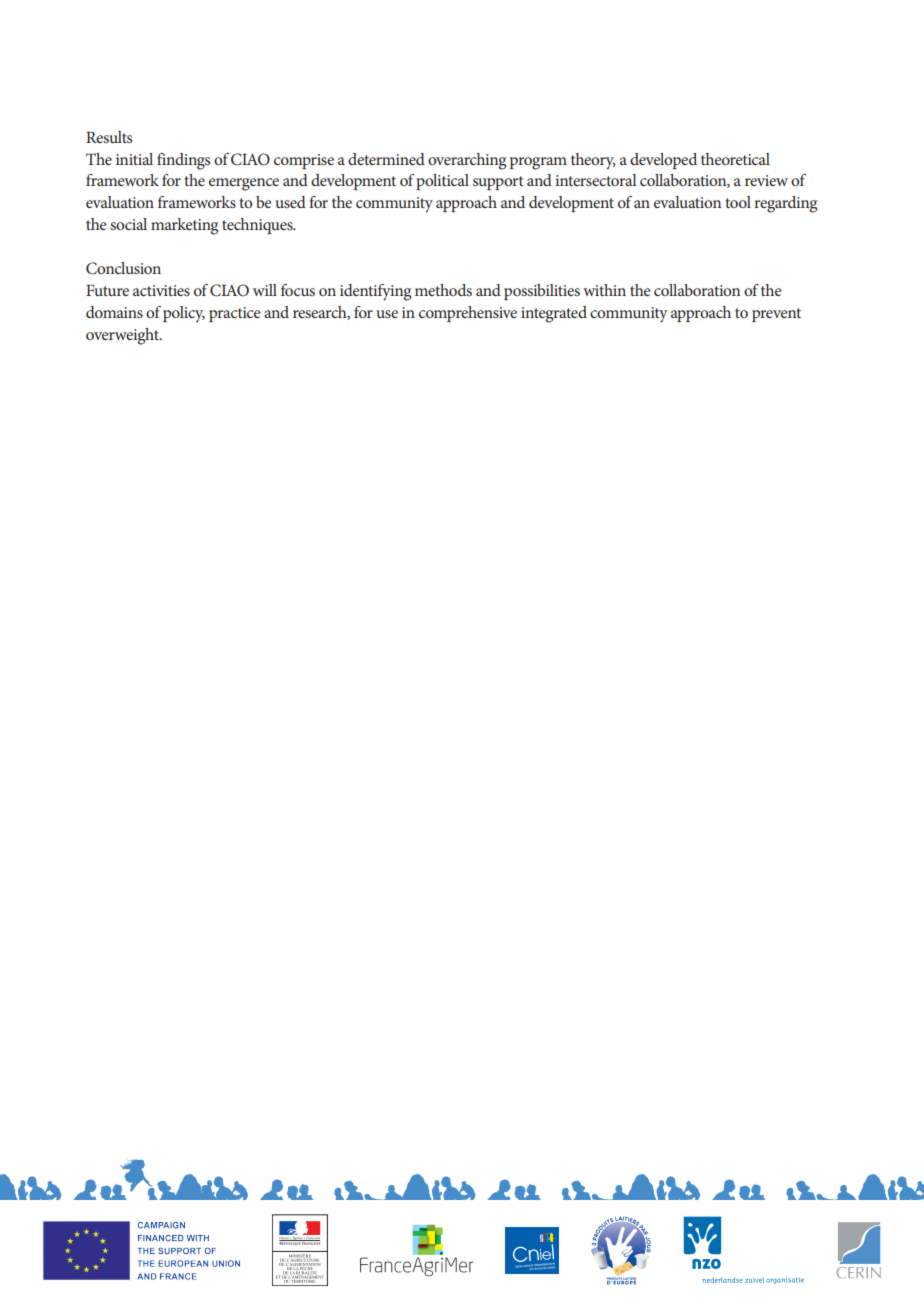  What do you see at coordinates (244, 184) in the screenshot?
I see `emergence` at bounding box center [244, 184].
